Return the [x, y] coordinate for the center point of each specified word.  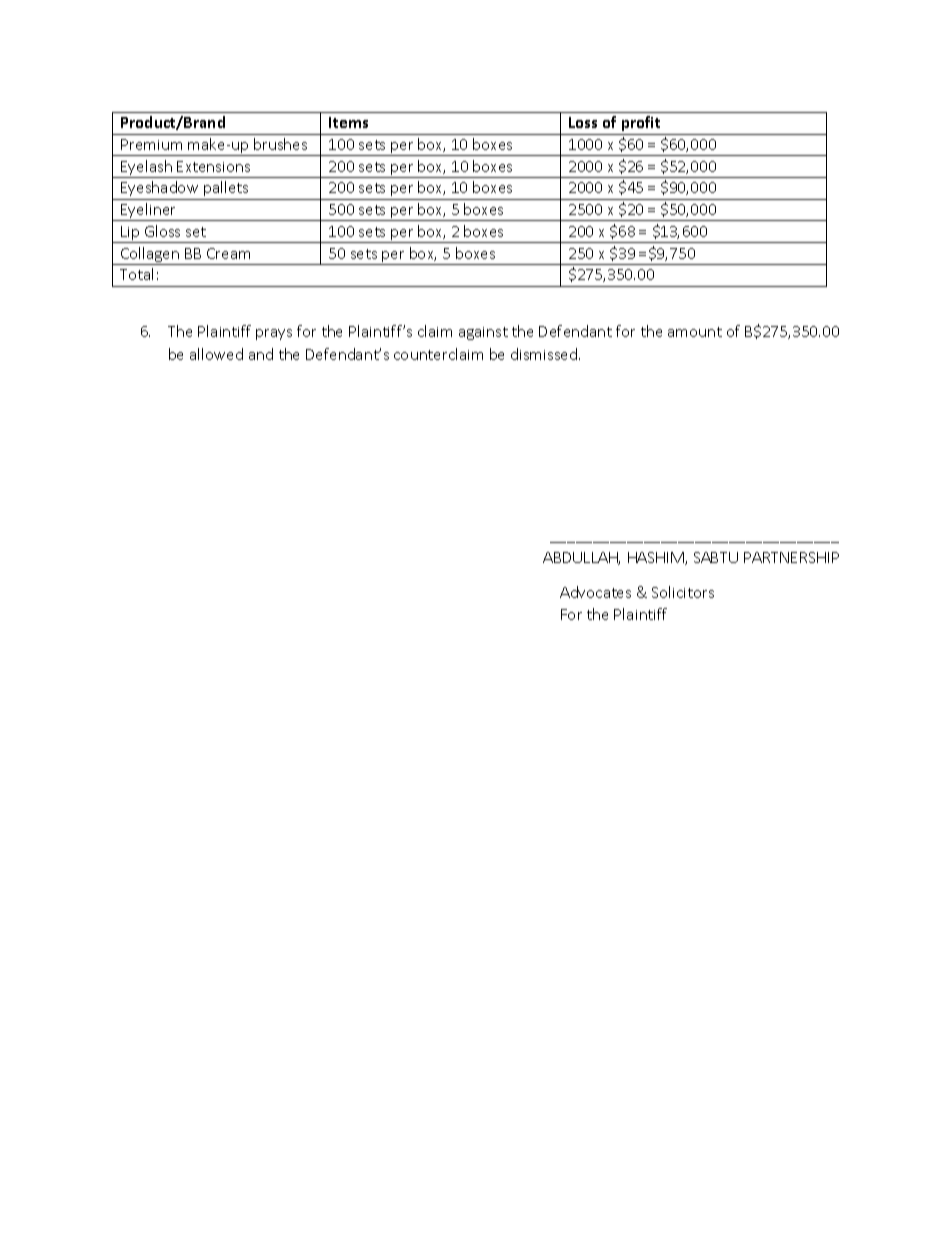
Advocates [595, 592]
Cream [228, 253]
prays [274, 334]
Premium [151, 144]
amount [695, 332]
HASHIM [657, 558]
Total [136, 274]
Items [348, 122]
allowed [216, 354]
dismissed [545, 354]
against [483, 333]
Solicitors [683, 592]
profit [641, 123]
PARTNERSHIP [791, 557]
